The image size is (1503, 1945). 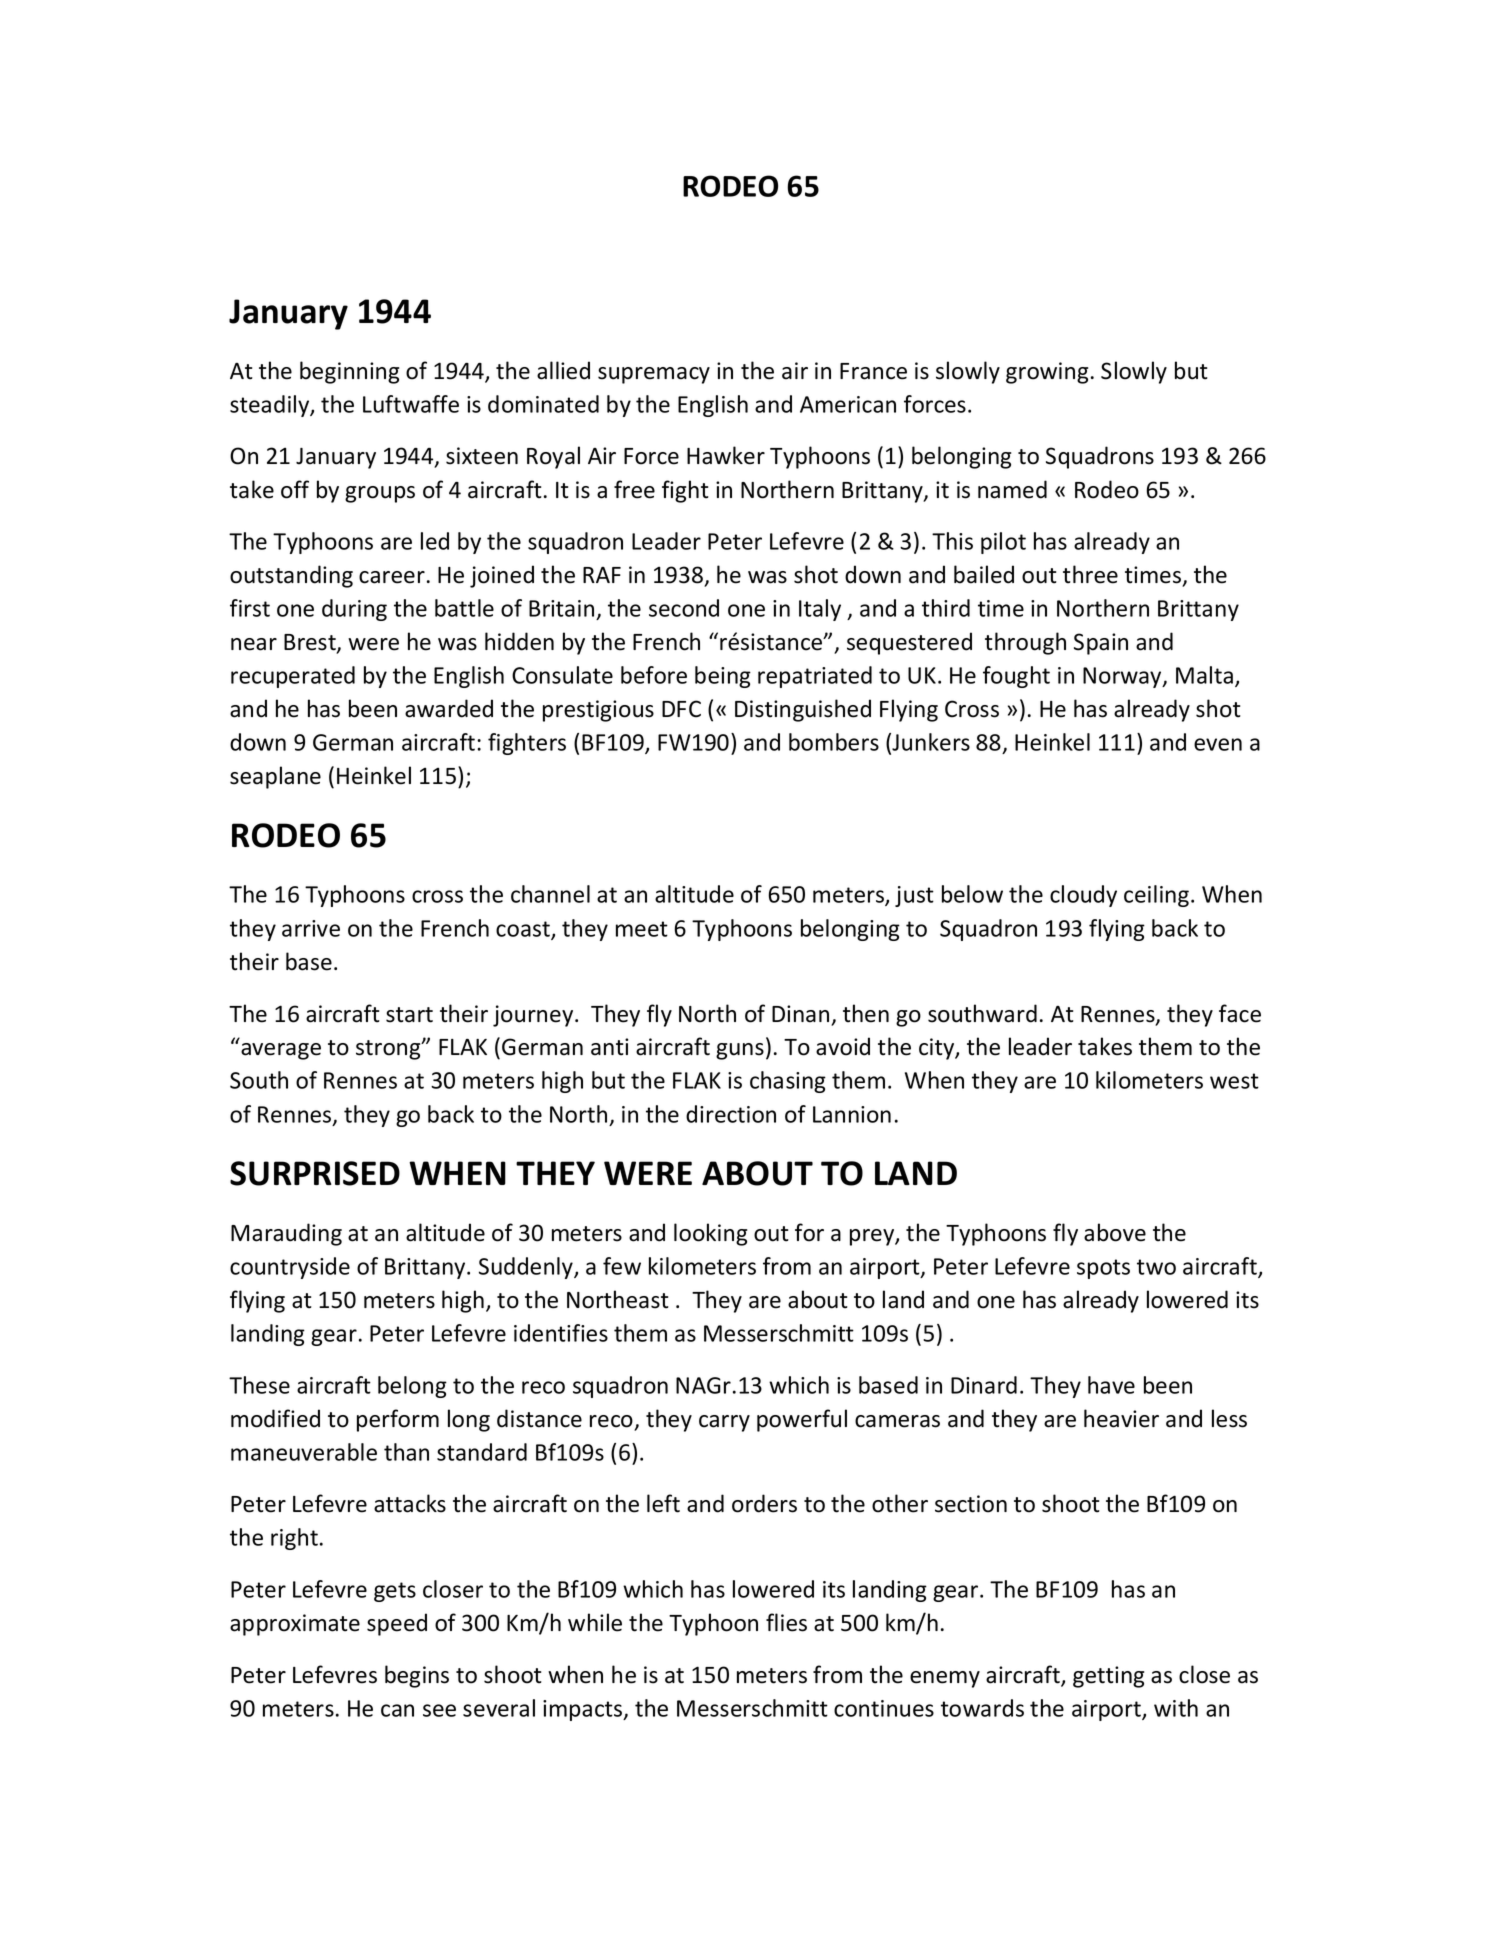 What do you see at coordinates (1115, 1232) in the screenshot?
I see `above` at bounding box center [1115, 1232].
